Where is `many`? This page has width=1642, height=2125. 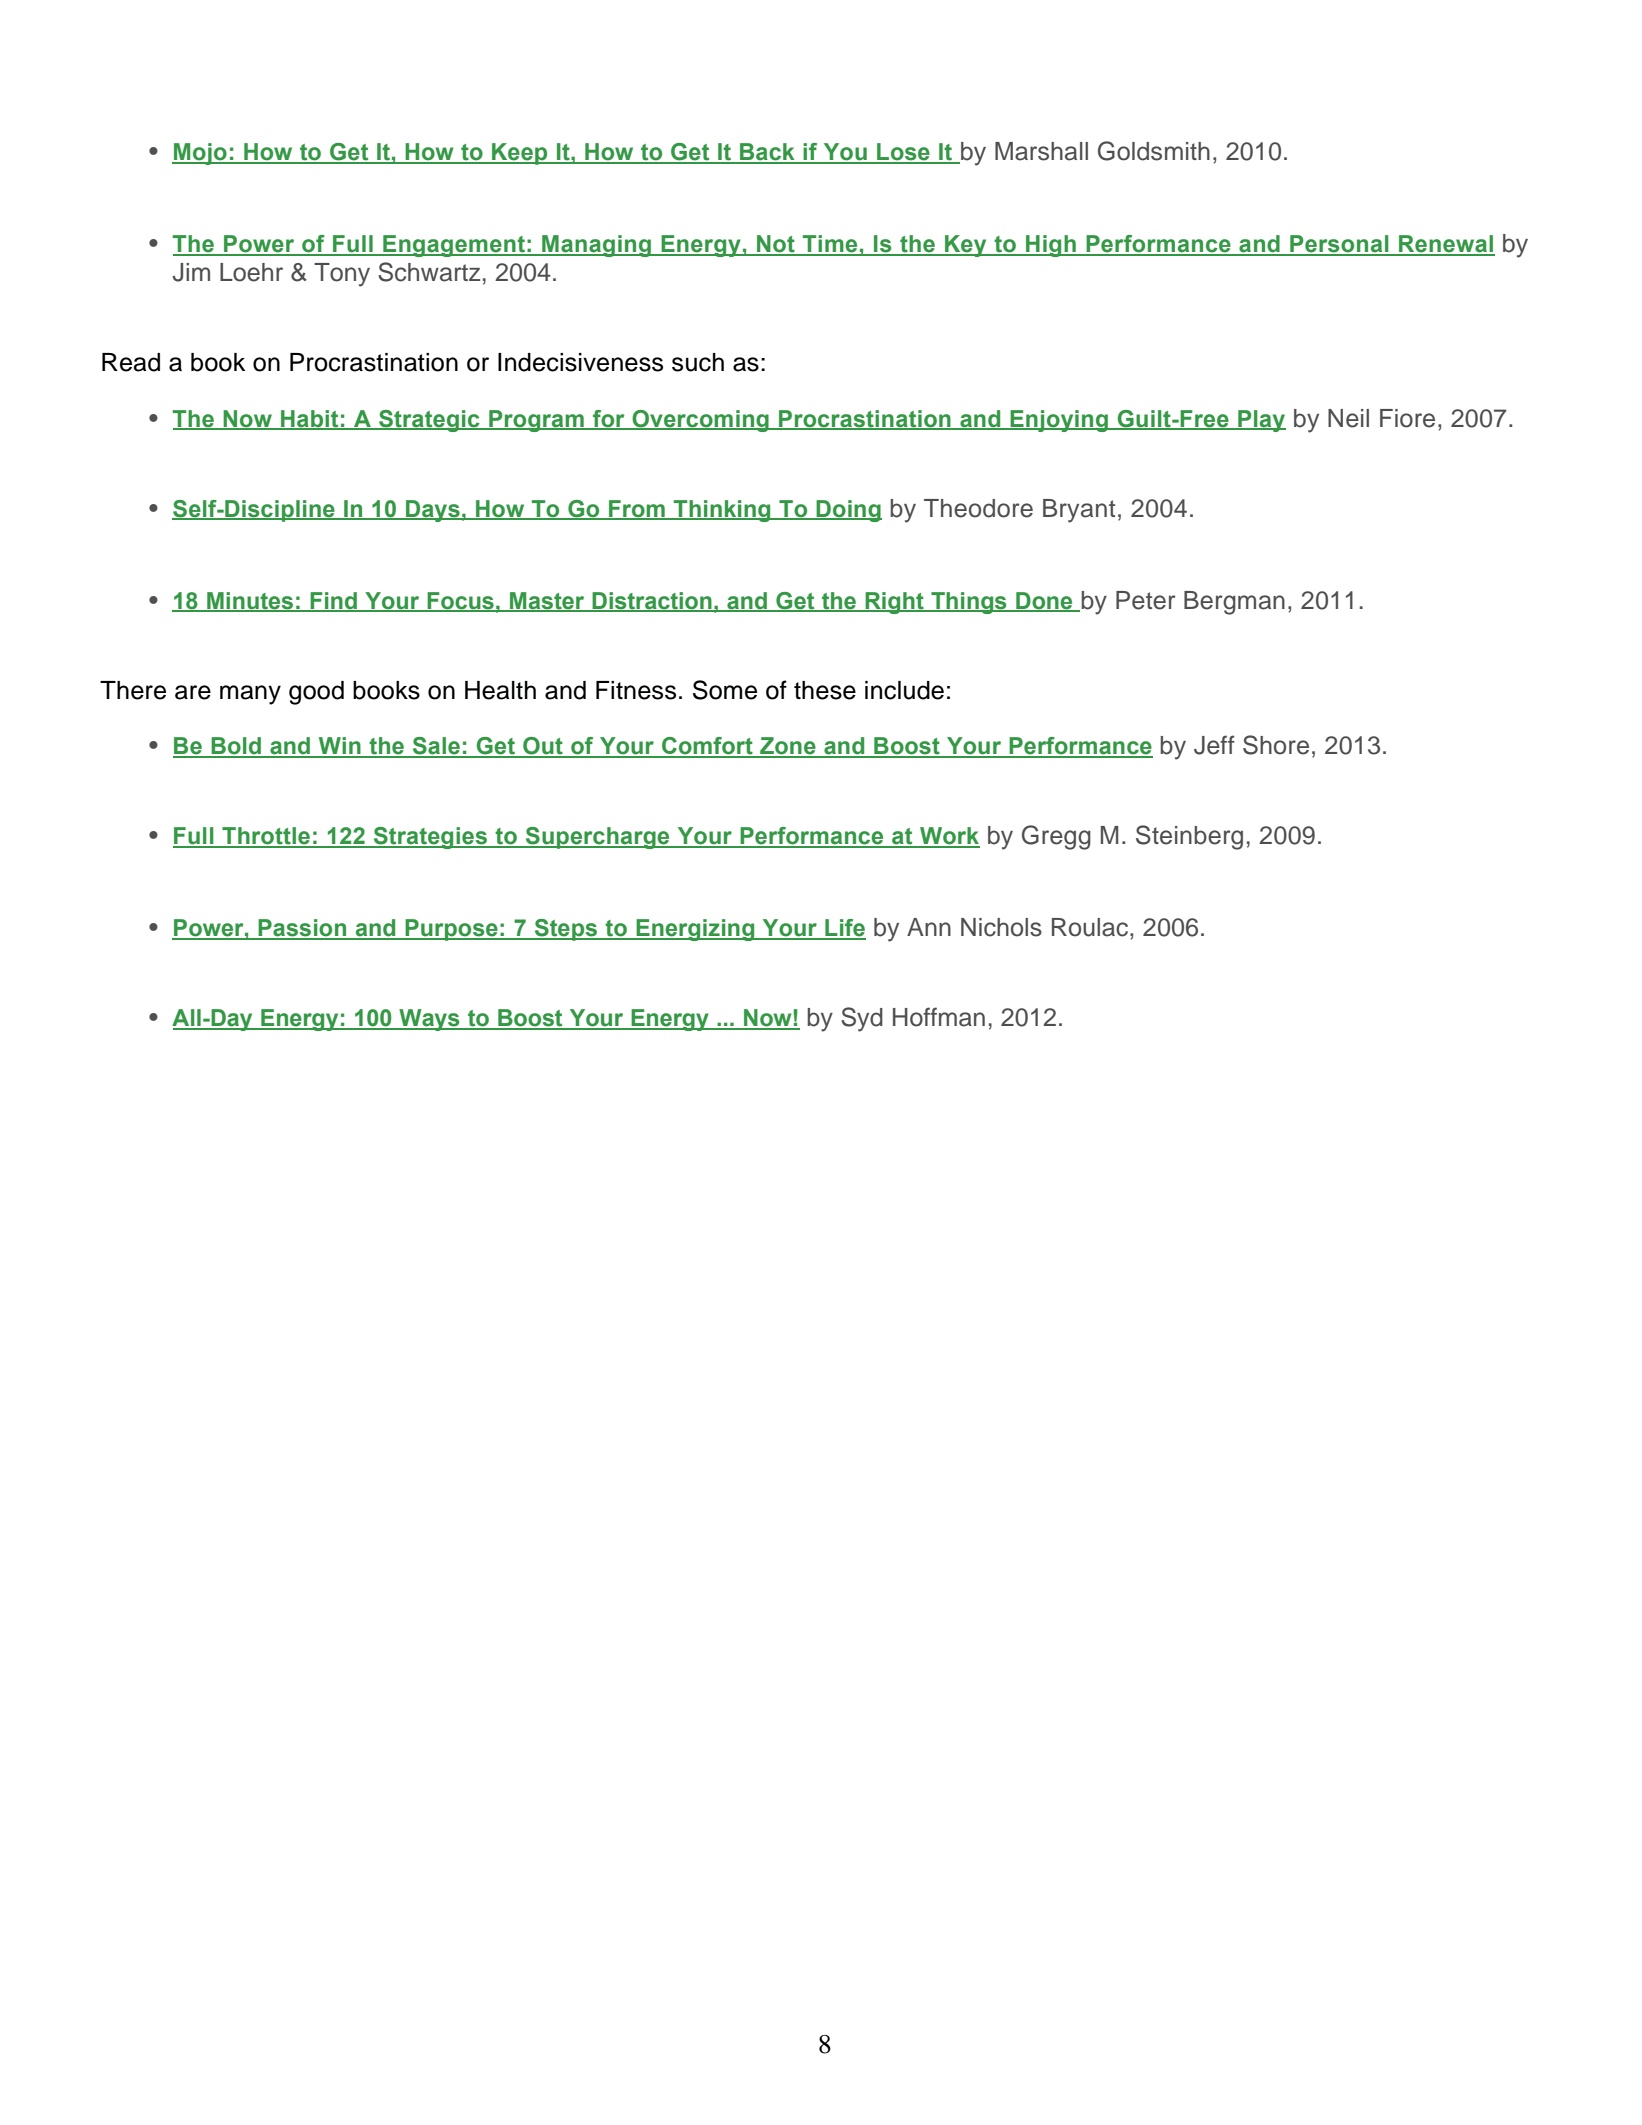
many is located at coordinates (250, 695).
